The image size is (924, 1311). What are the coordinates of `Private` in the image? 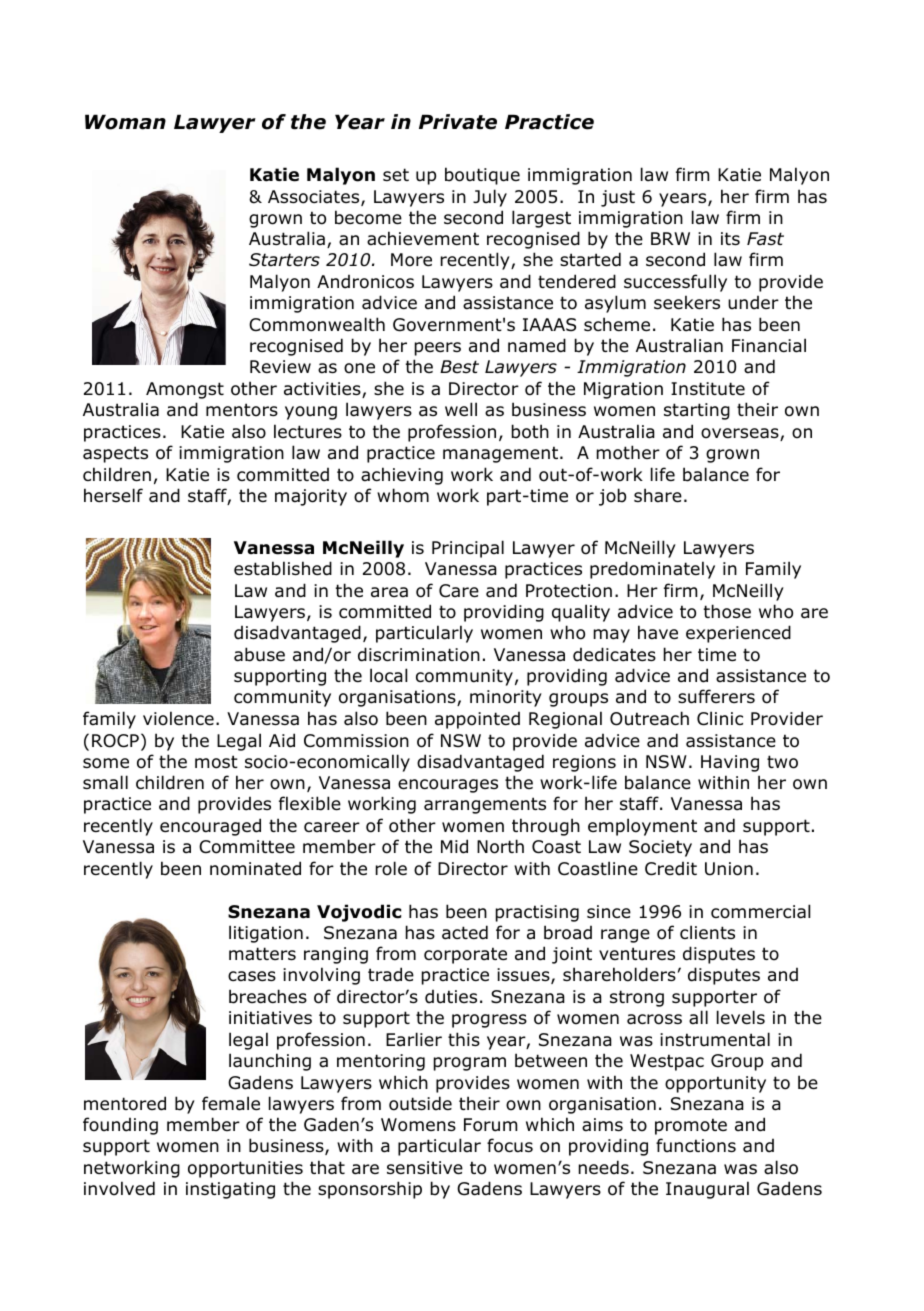 It's located at (458, 122).
